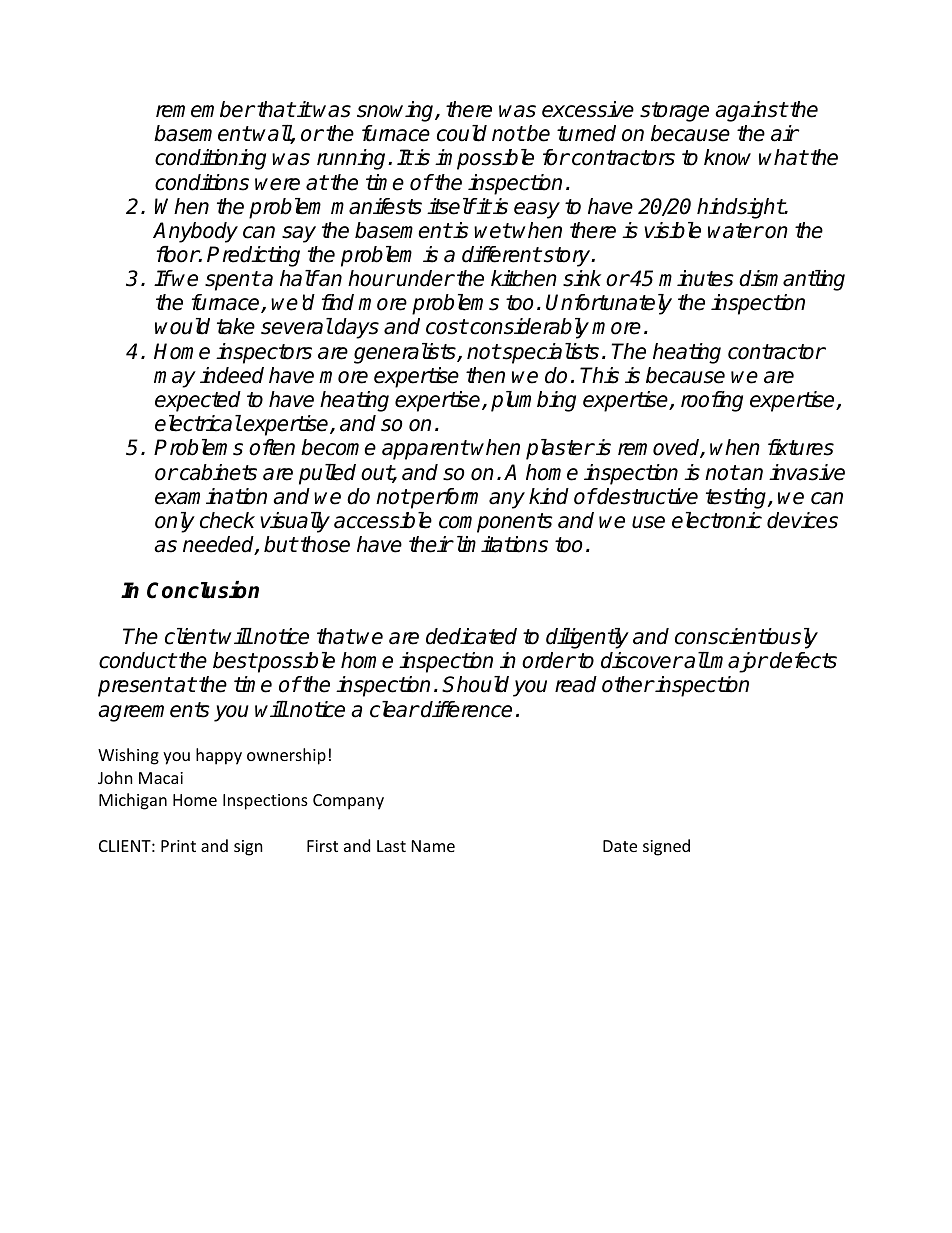 The width and height of the screenshot is (952, 1233). I want to click on Date, so click(620, 846).
